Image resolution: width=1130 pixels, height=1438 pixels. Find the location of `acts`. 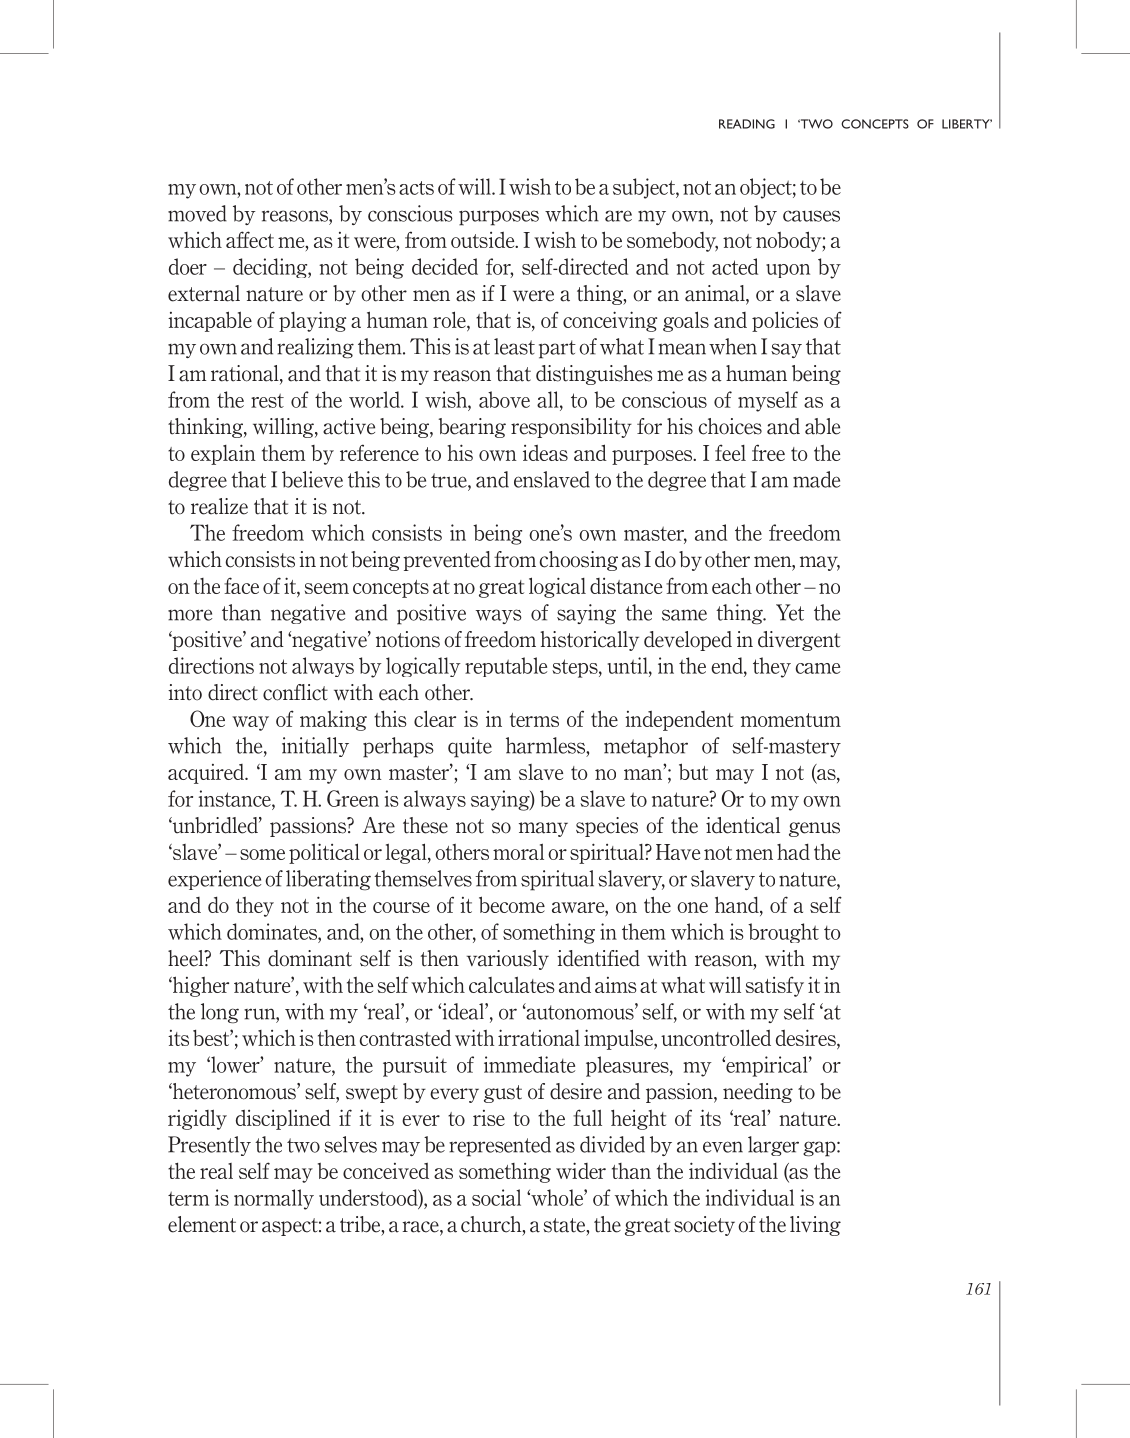

acts is located at coordinates (416, 188).
